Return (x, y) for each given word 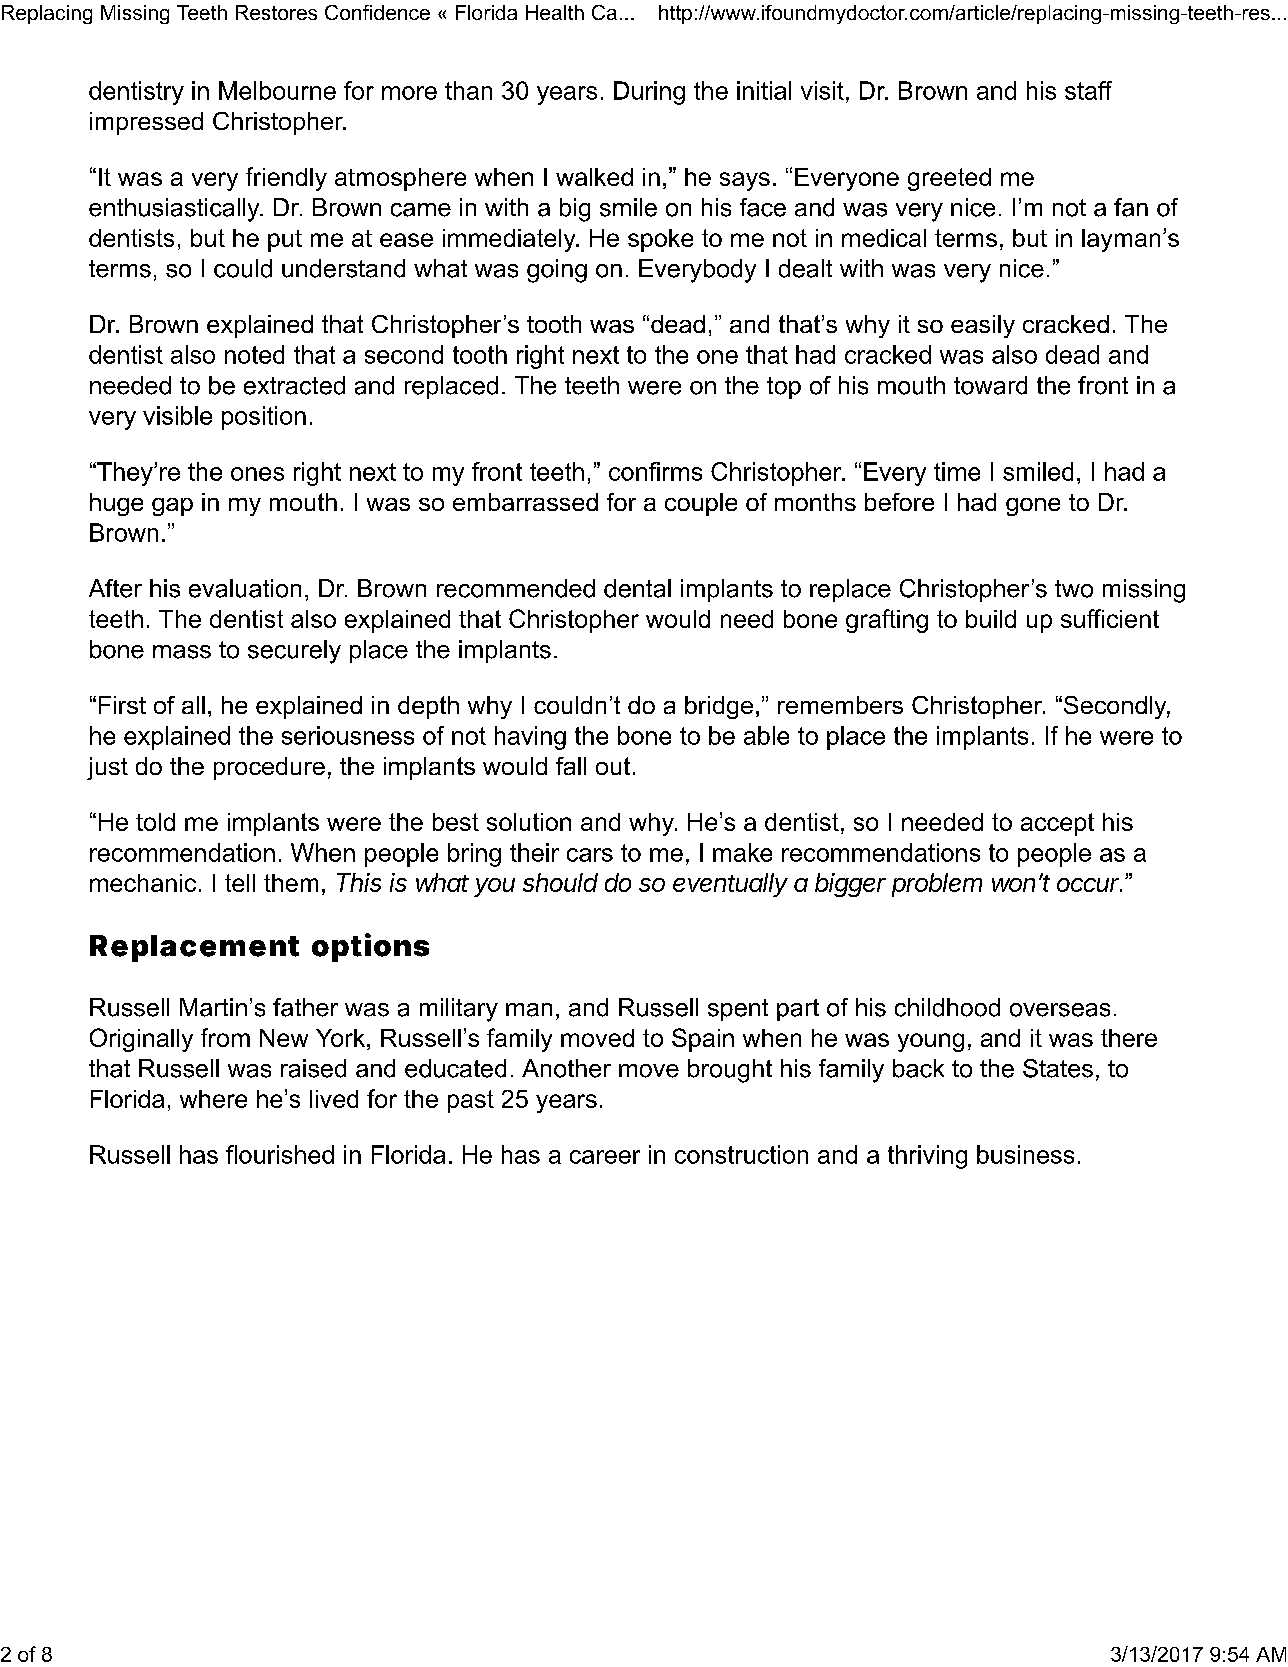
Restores (276, 12)
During (649, 93)
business (1025, 1154)
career (605, 1157)
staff (1088, 90)
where (213, 1099)
